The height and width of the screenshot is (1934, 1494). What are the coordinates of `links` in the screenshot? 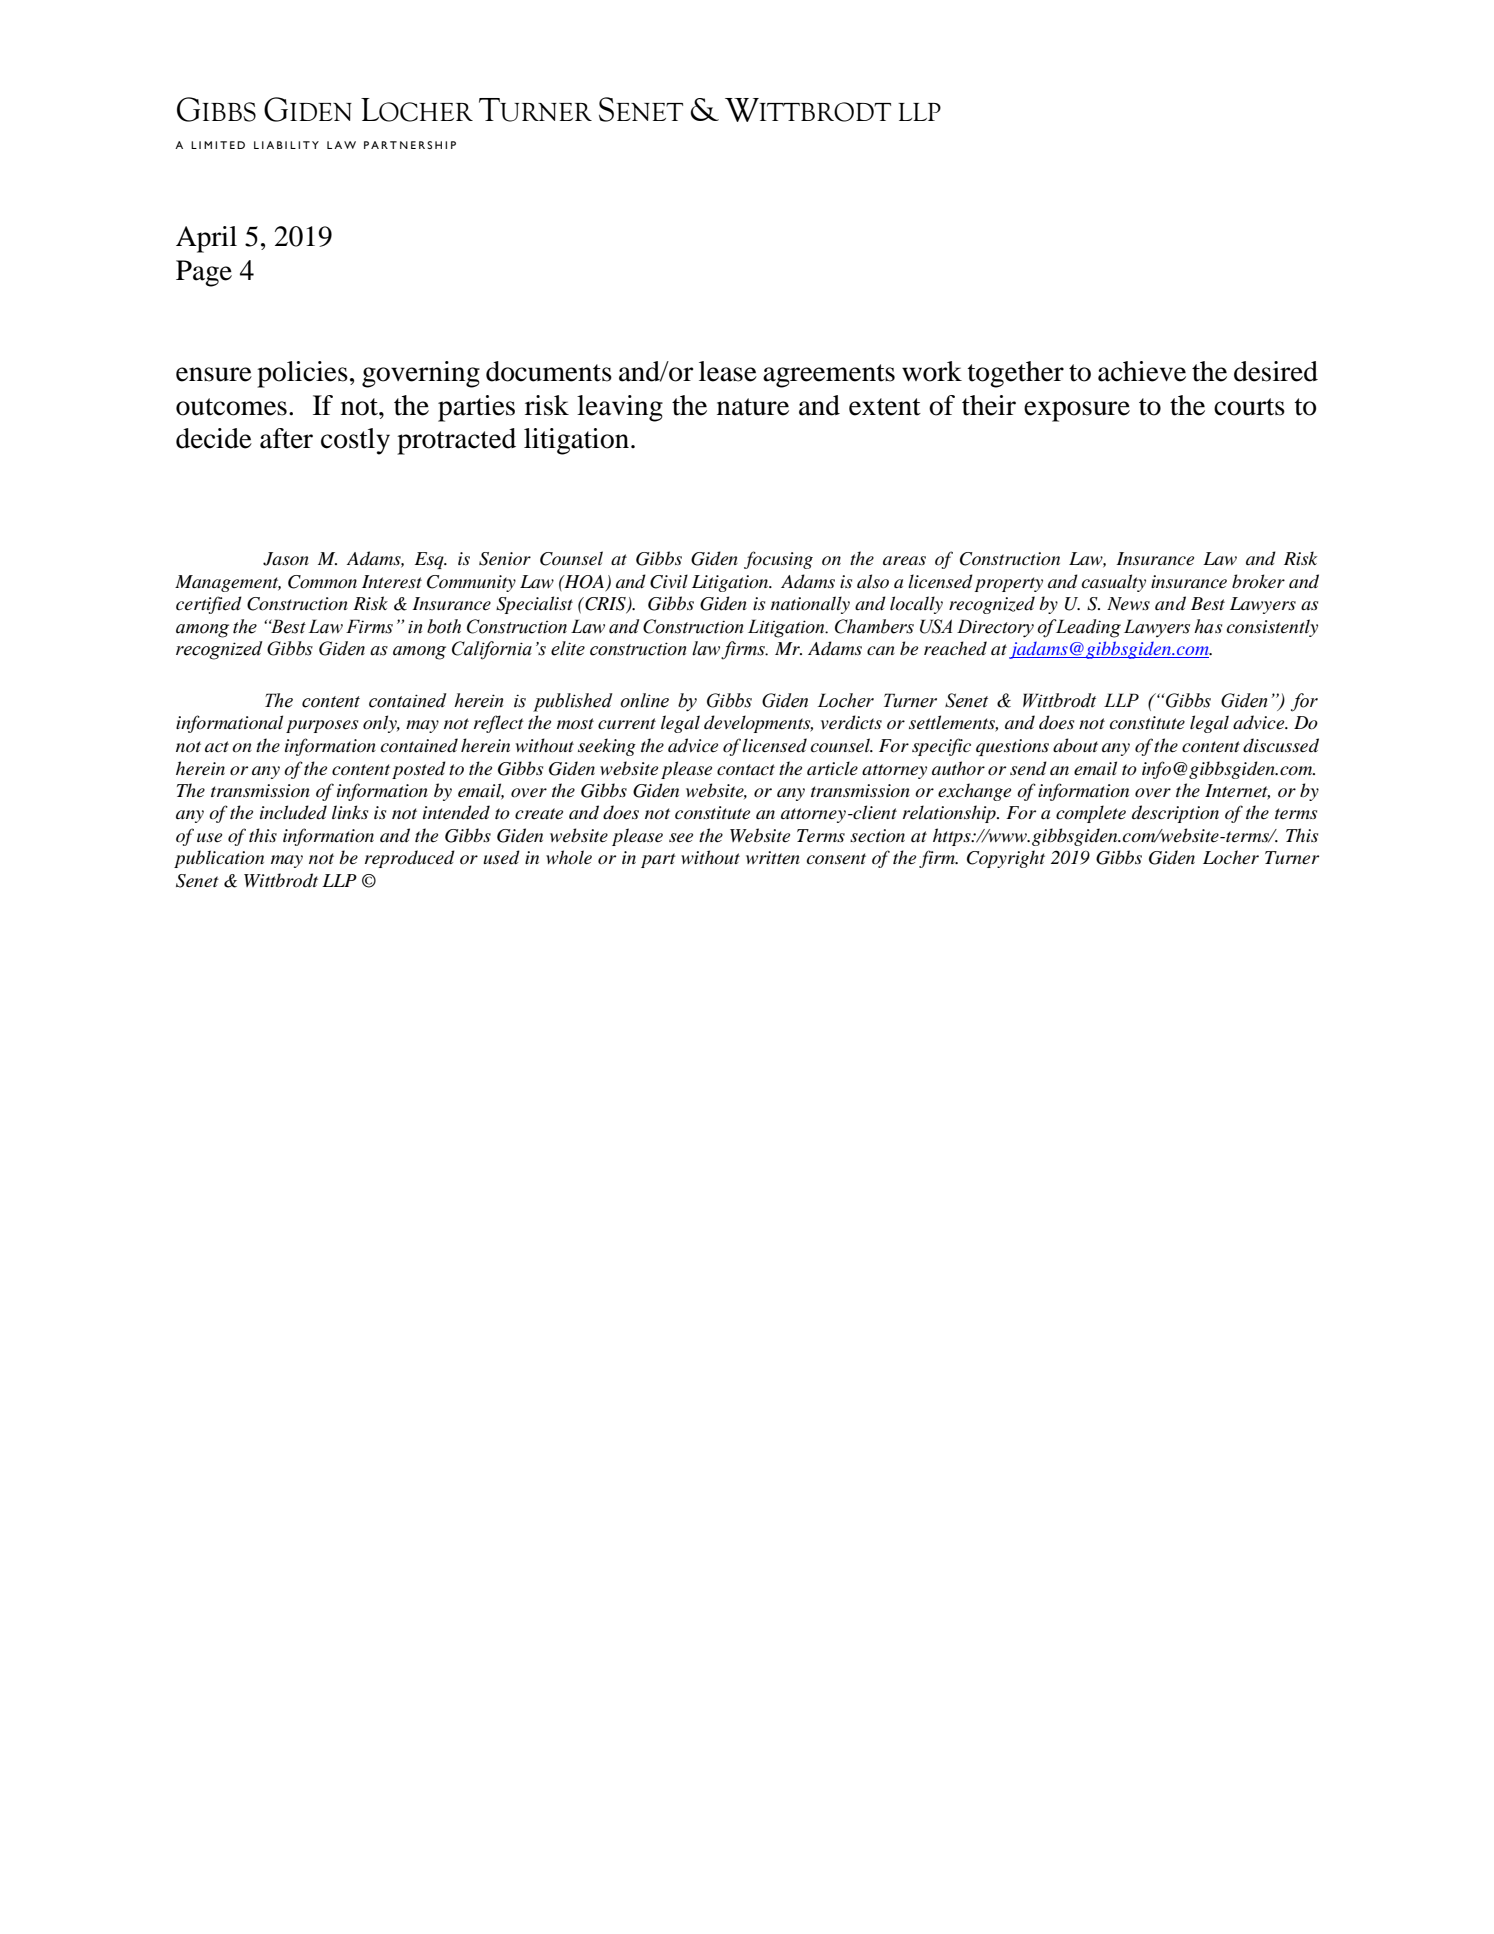 It's located at (350, 812).
